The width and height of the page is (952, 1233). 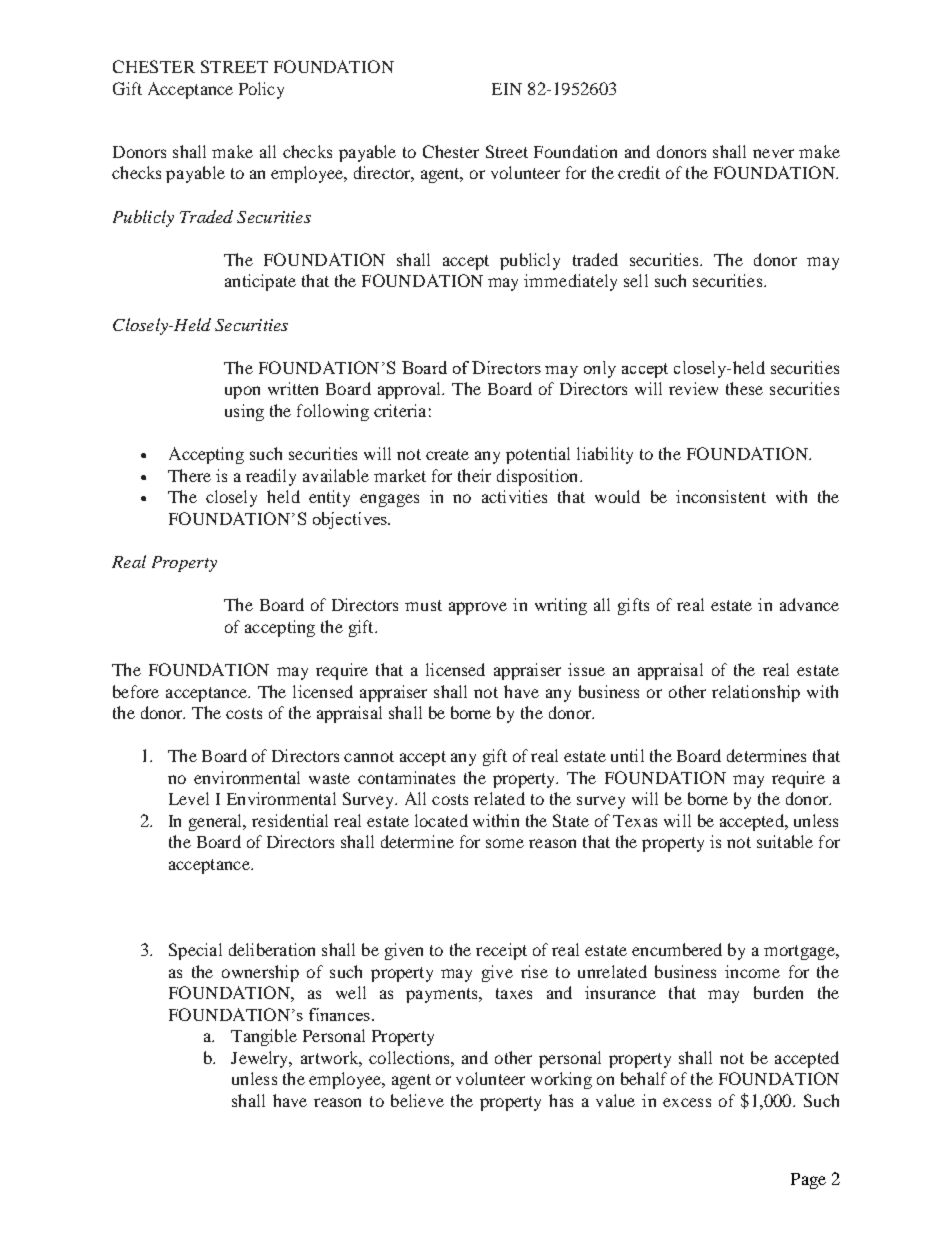 What do you see at coordinates (417, 1100) in the page?
I see `believe` at bounding box center [417, 1100].
